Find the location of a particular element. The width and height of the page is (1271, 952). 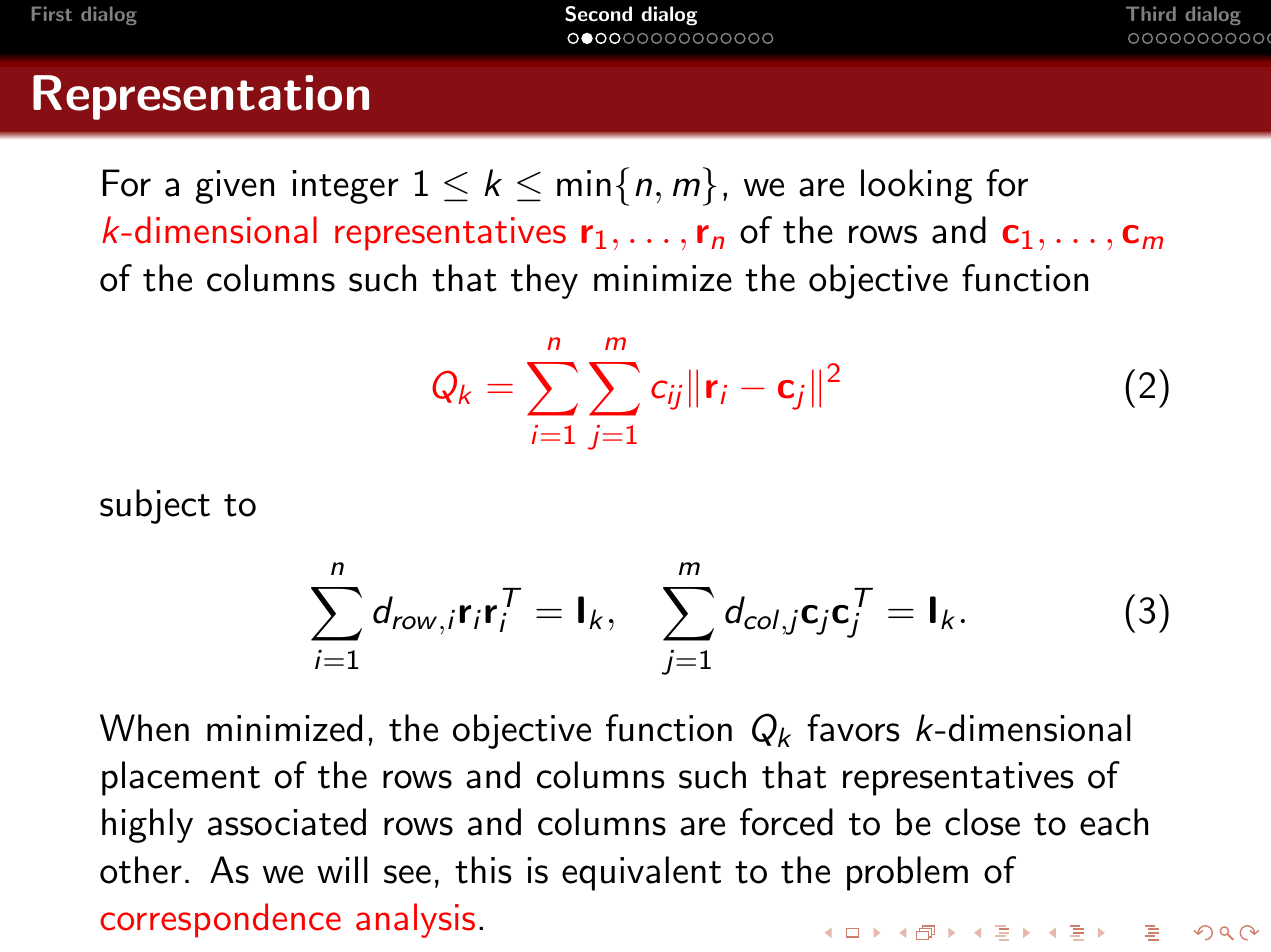

Representation is located at coordinates (201, 97).
